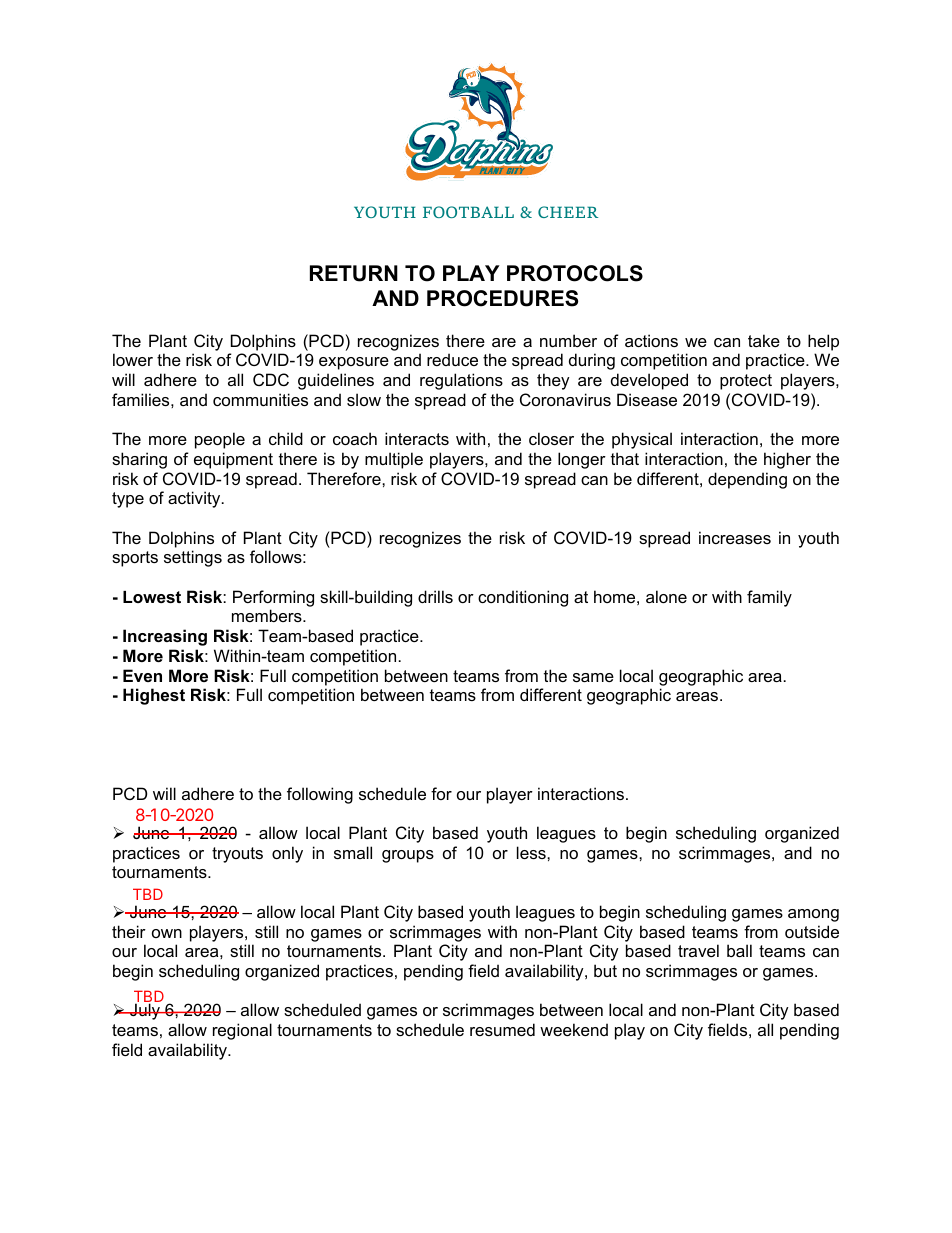 Image resolution: width=952 pixels, height=1233 pixels. I want to click on family, so click(769, 598).
